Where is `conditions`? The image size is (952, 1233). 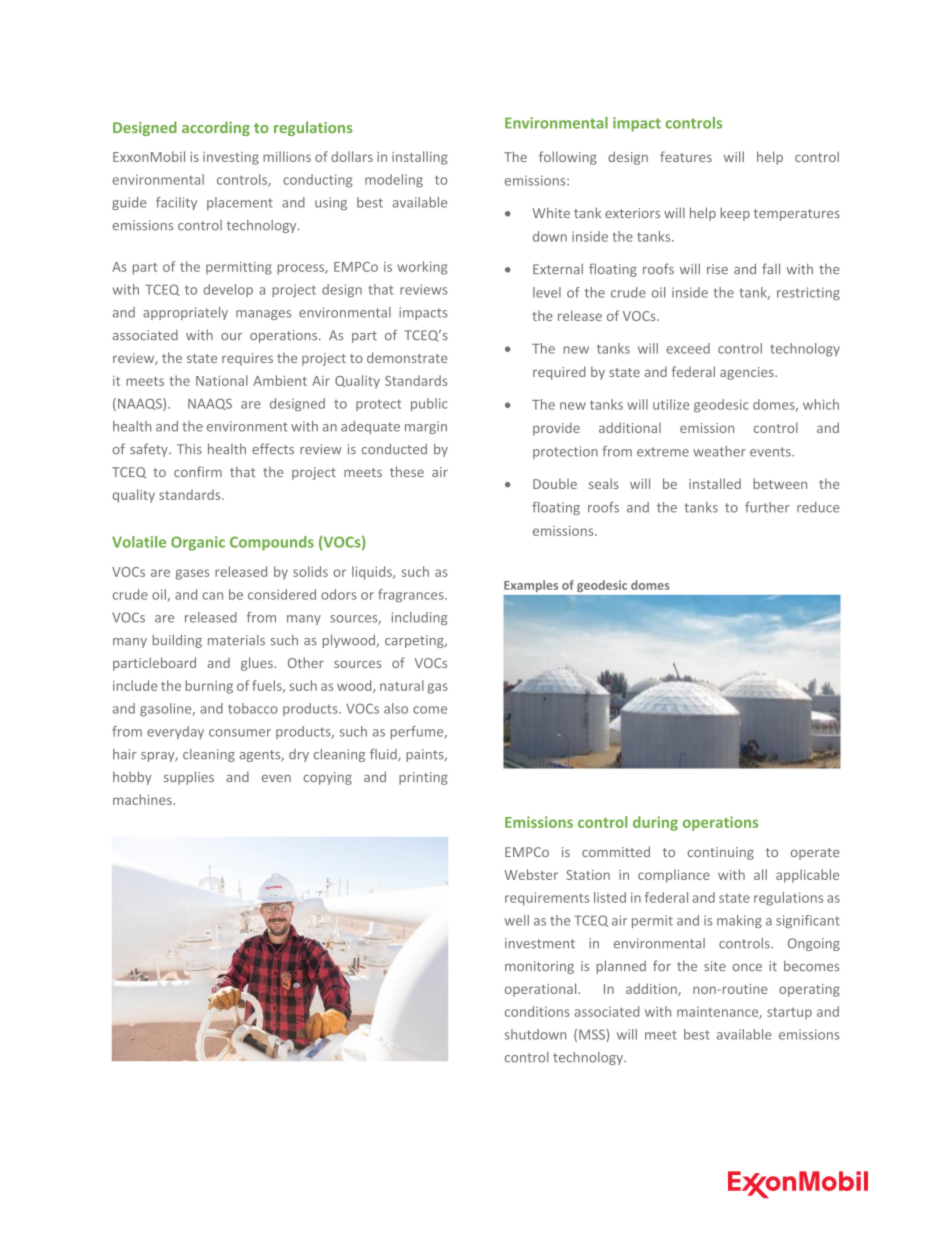 conditions is located at coordinates (537, 1011).
